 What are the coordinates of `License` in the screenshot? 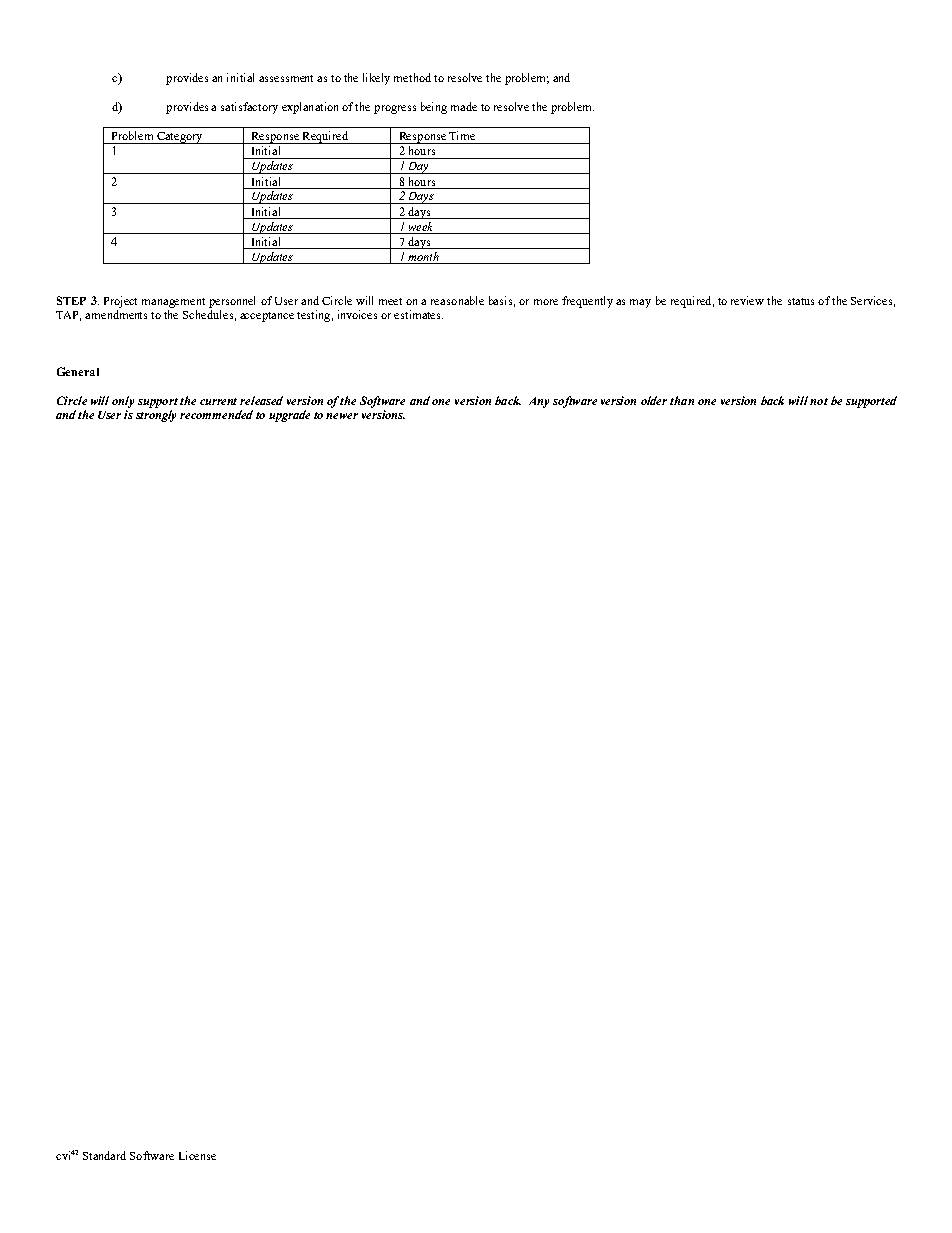 It's located at (197, 1155).
